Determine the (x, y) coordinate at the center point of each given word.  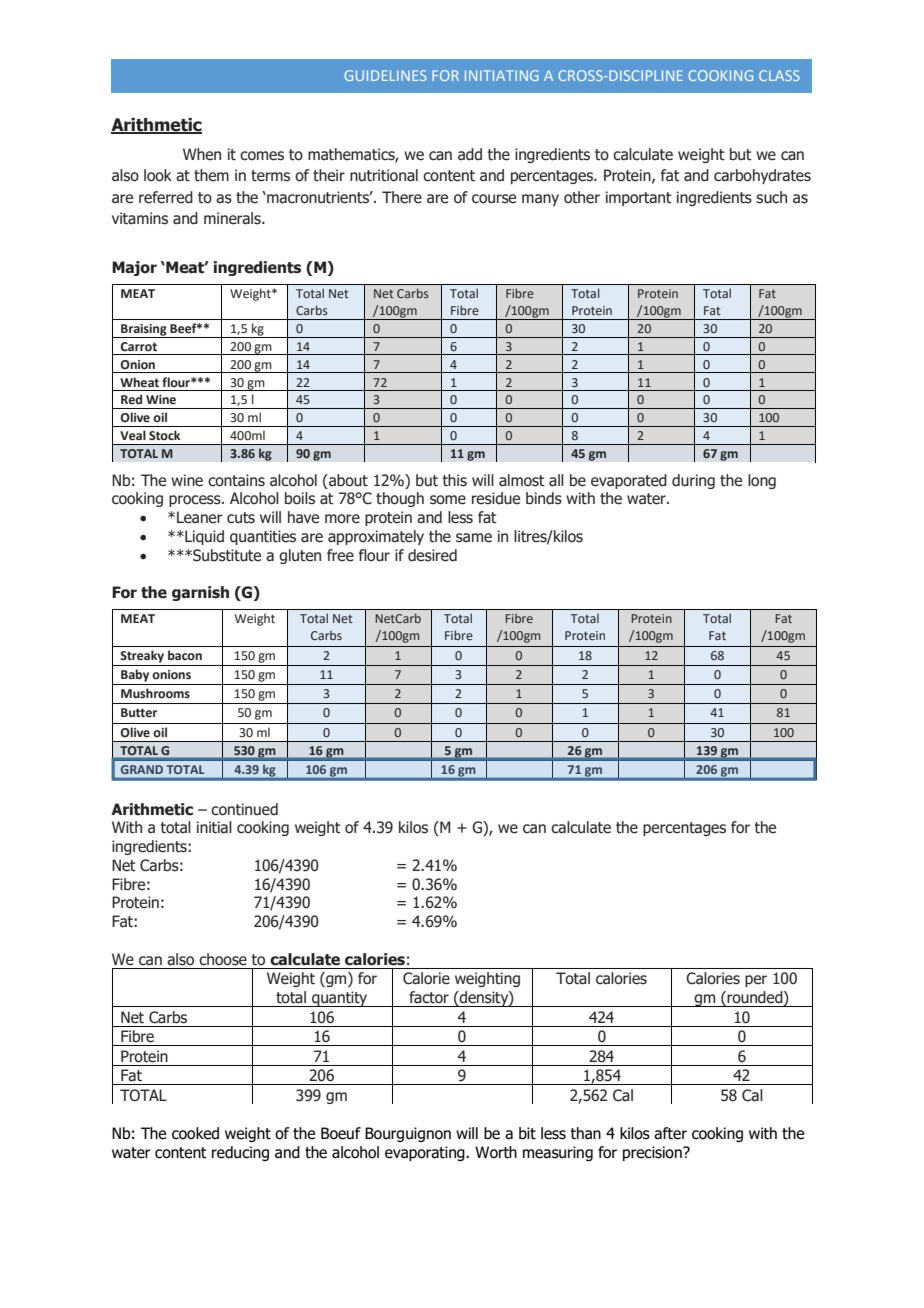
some (448, 500)
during (693, 481)
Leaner (200, 517)
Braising (144, 331)
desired (432, 555)
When (202, 154)
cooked (195, 1133)
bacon (185, 655)
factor (429, 997)
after (670, 1133)
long (762, 481)
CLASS (779, 75)
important (639, 198)
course (494, 199)
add (470, 154)
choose (223, 959)
